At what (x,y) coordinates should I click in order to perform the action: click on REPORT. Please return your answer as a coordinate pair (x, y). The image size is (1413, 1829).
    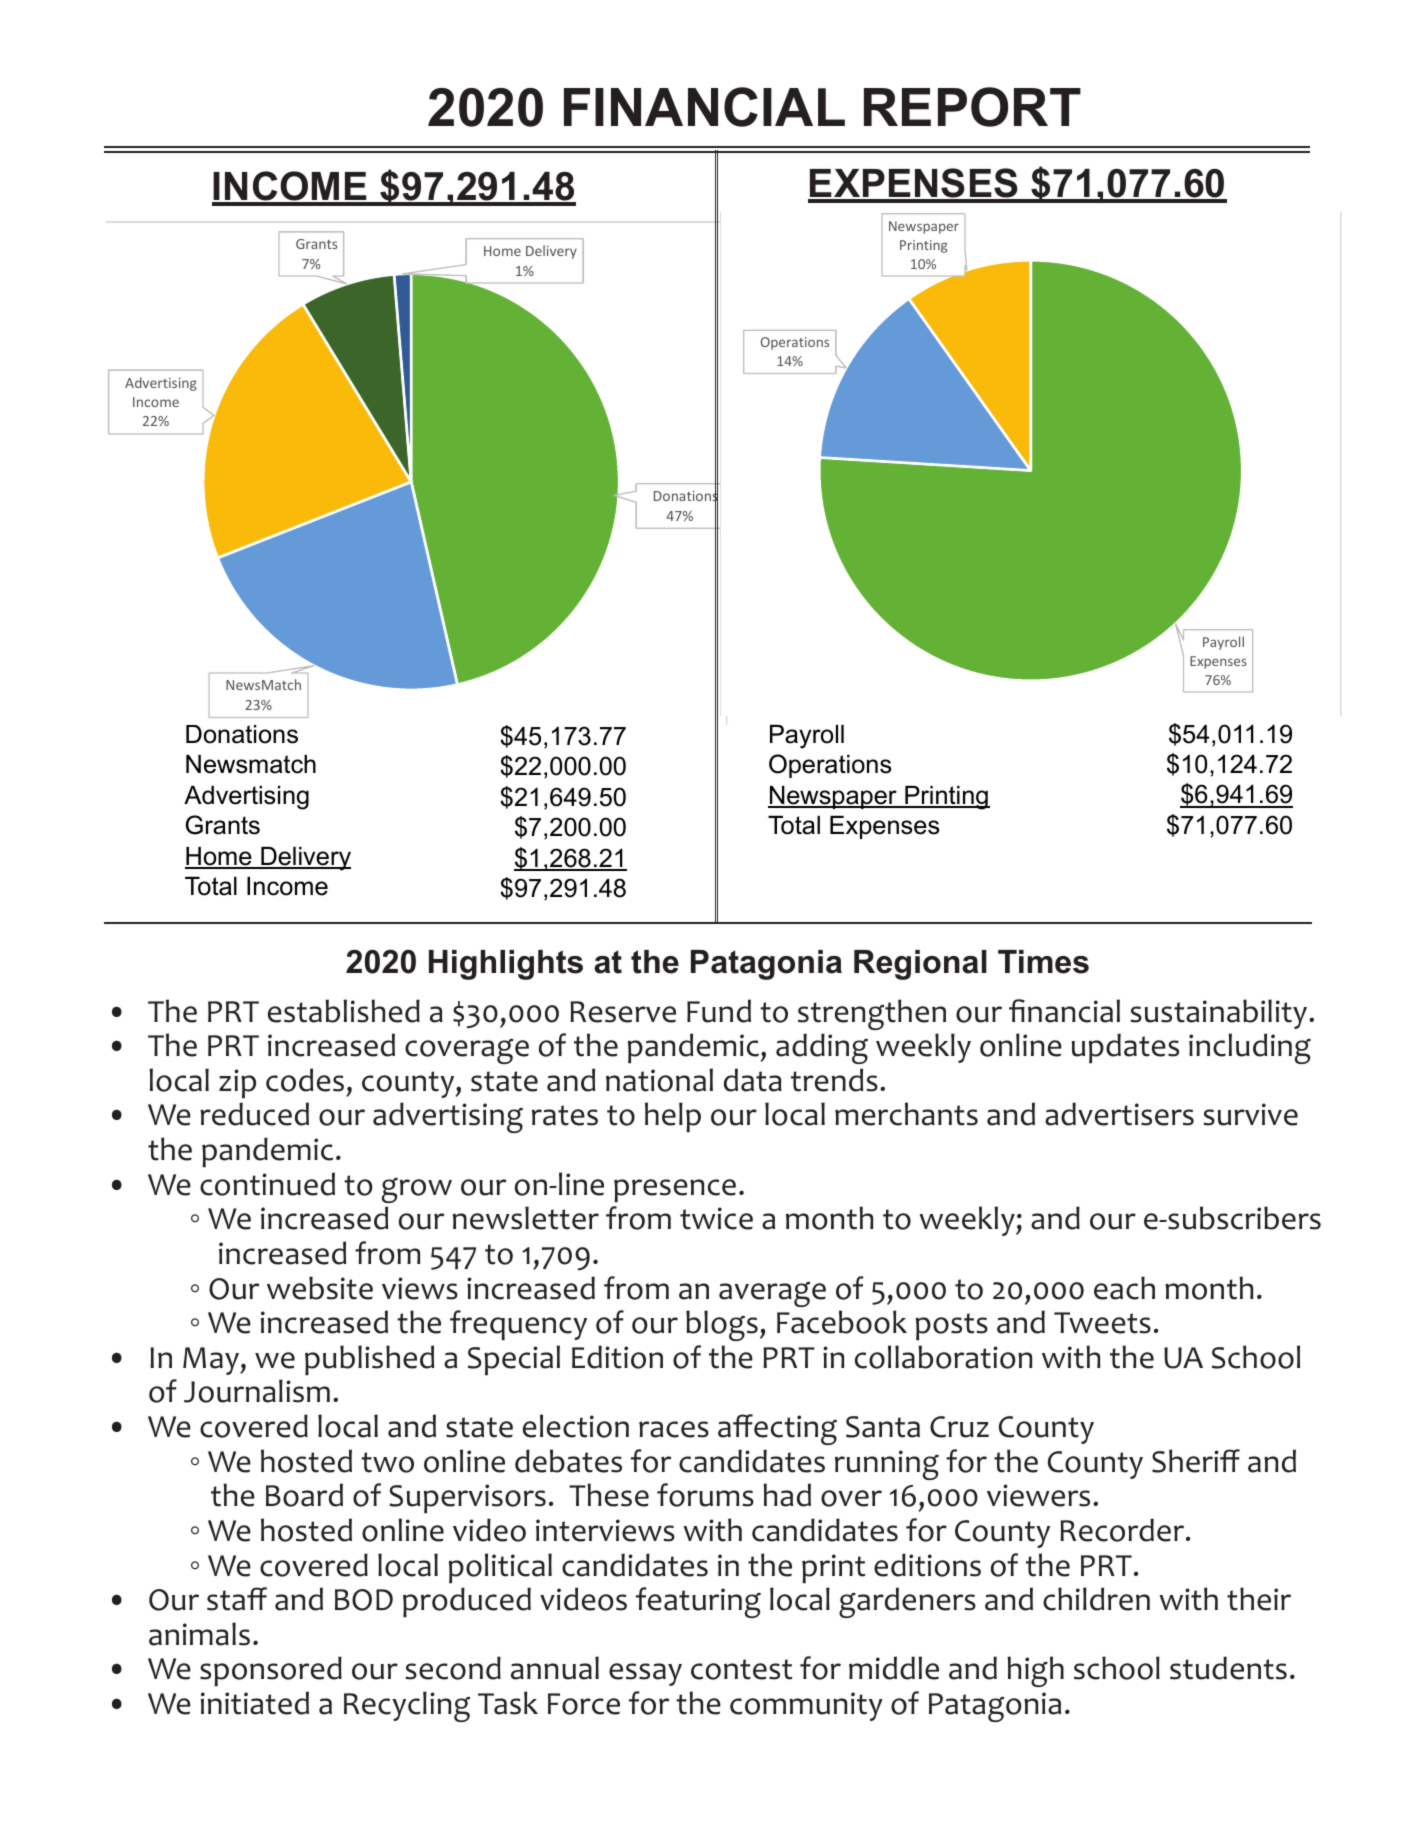
    Looking at the image, I should click on (972, 107).
